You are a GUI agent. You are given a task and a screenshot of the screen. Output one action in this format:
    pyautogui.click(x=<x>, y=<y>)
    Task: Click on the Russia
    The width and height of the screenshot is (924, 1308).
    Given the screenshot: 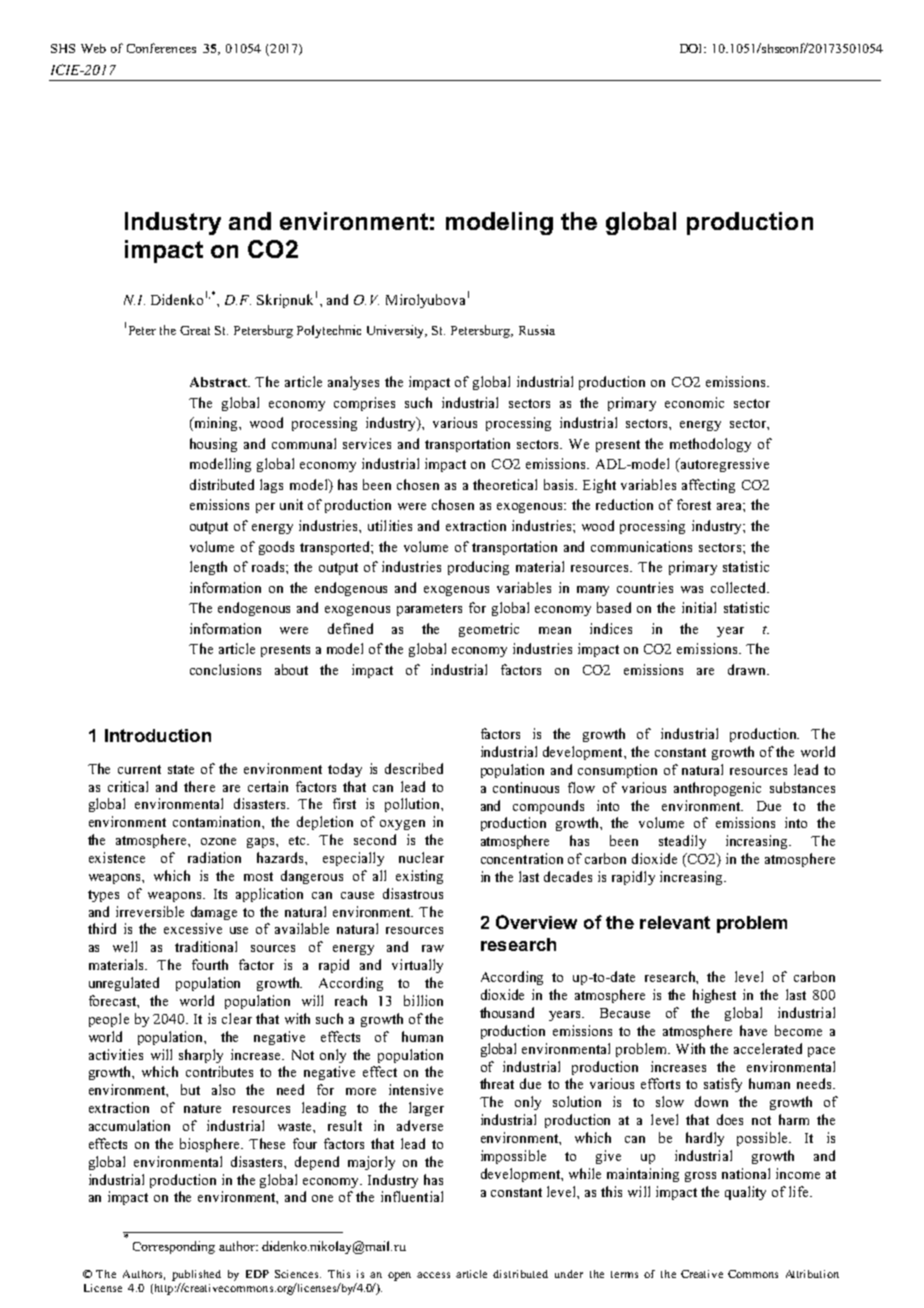 What is the action you would take?
    pyautogui.click(x=537, y=330)
